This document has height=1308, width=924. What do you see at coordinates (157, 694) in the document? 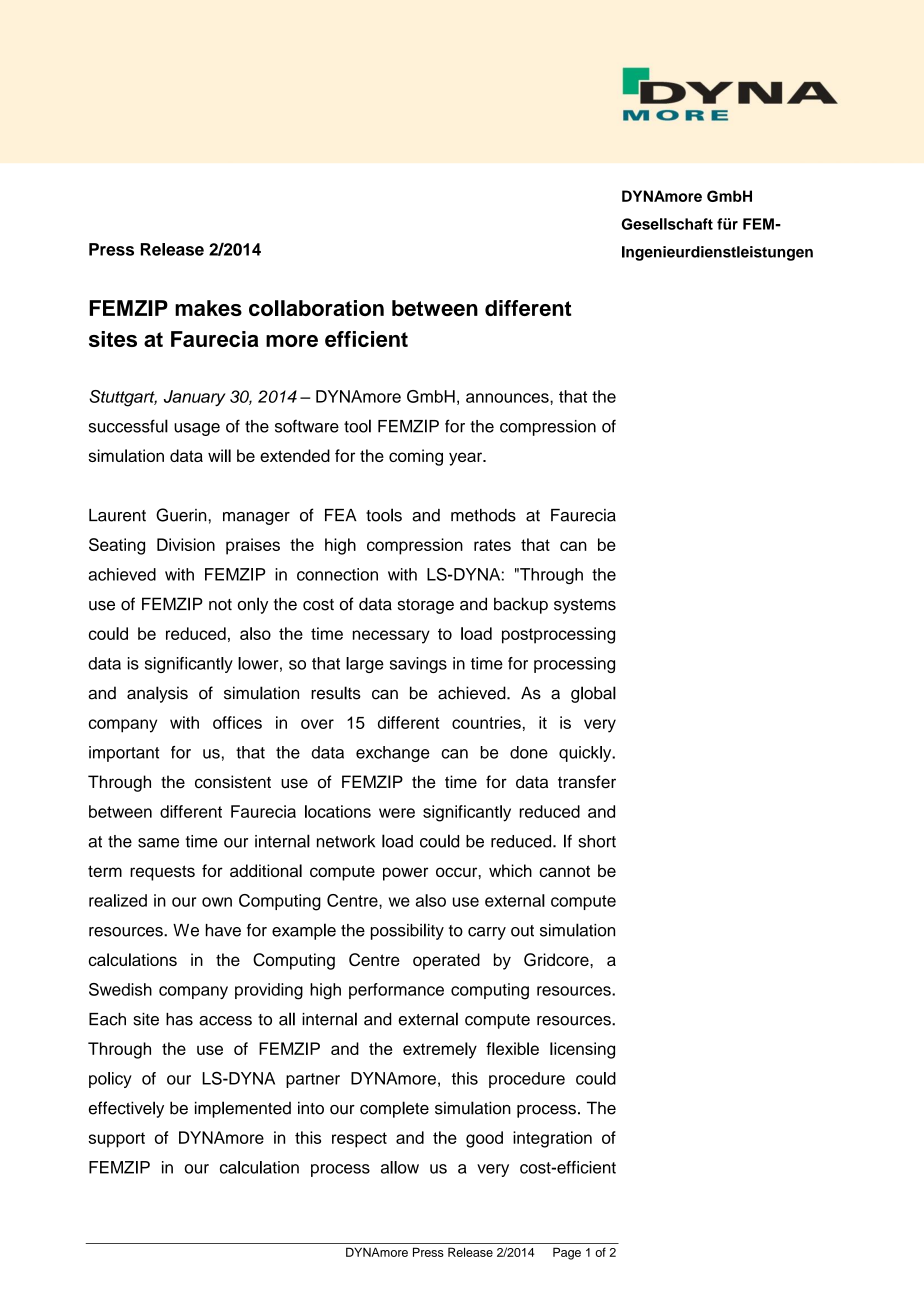
I see `analysis` at bounding box center [157, 694].
